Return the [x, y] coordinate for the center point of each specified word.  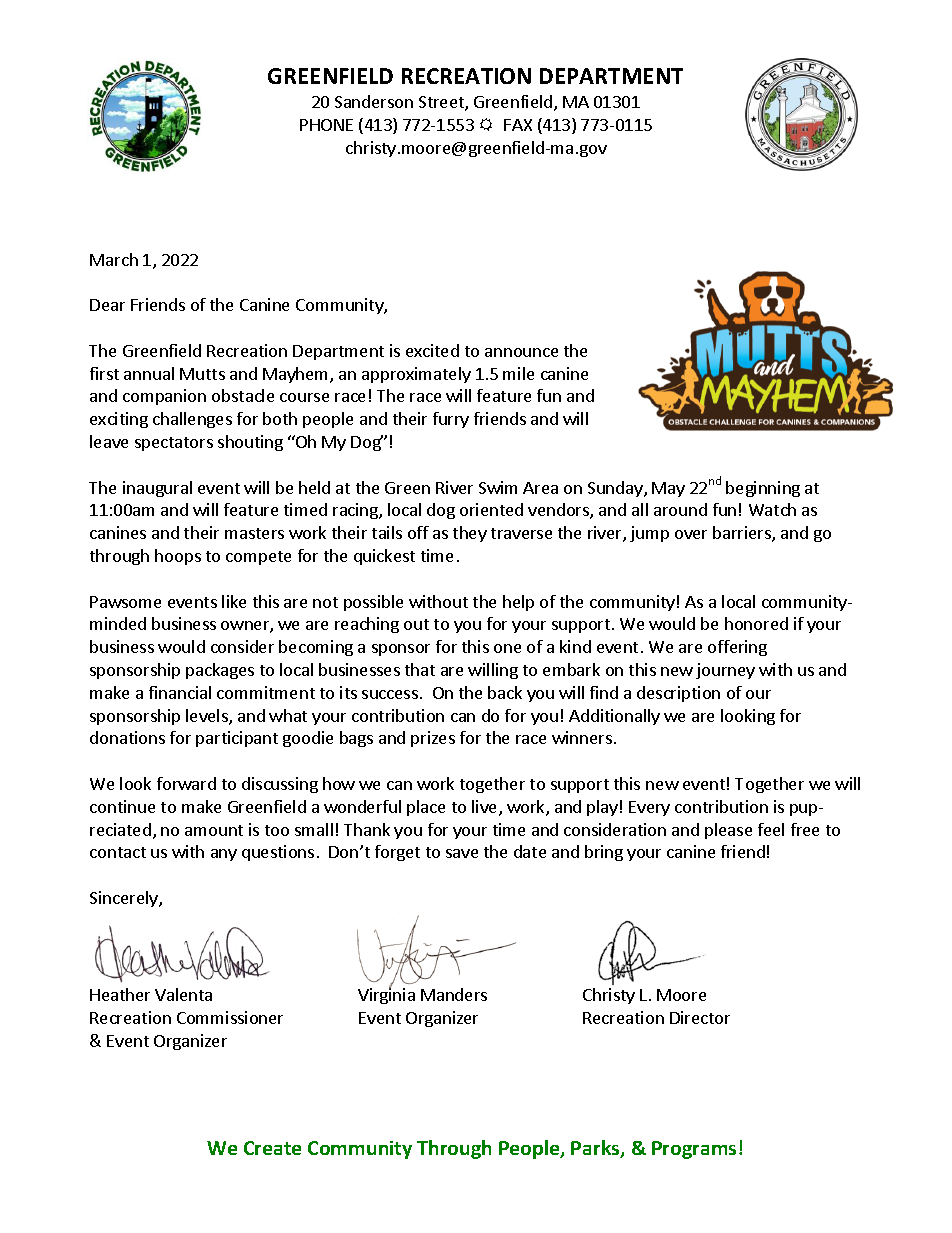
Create [272, 1148]
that [420, 669]
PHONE [326, 125]
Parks [596, 1149]
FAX [518, 125]
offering [737, 648]
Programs [694, 1150]
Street [442, 103]
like [234, 601]
